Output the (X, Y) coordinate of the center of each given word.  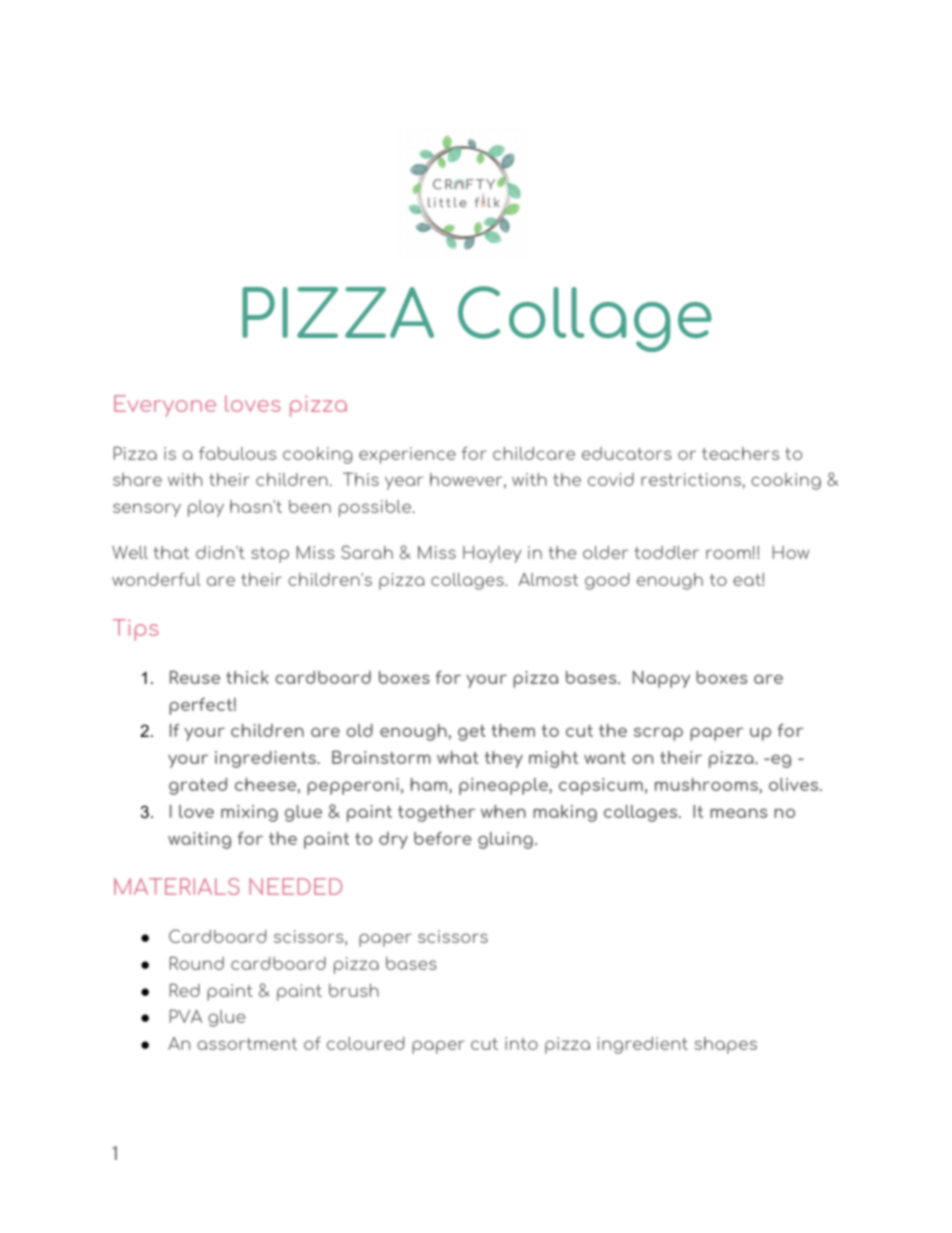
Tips (135, 630)
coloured (365, 1043)
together (436, 813)
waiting (199, 840)
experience (407, 455)
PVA (186, 1016)
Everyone (165, 406)
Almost (548, 579)
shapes (726, 1045)
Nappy (661, 679)
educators (627, 453)
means (738, 813)
